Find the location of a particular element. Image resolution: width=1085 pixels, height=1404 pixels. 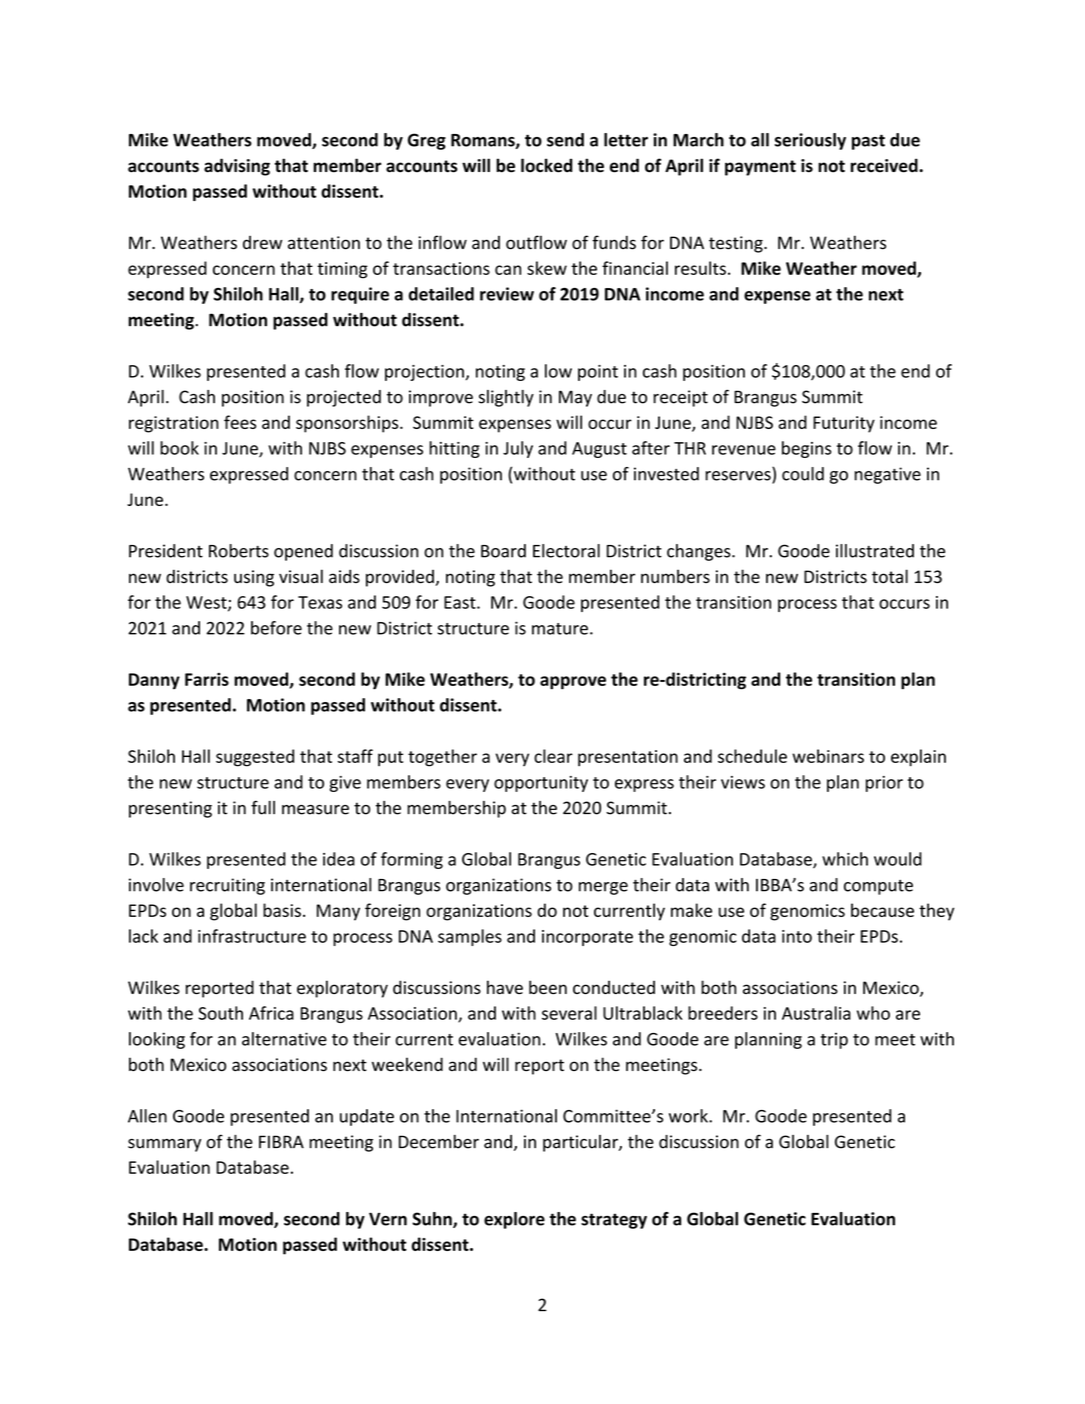

suggested is located at coordinates (255, 758).
